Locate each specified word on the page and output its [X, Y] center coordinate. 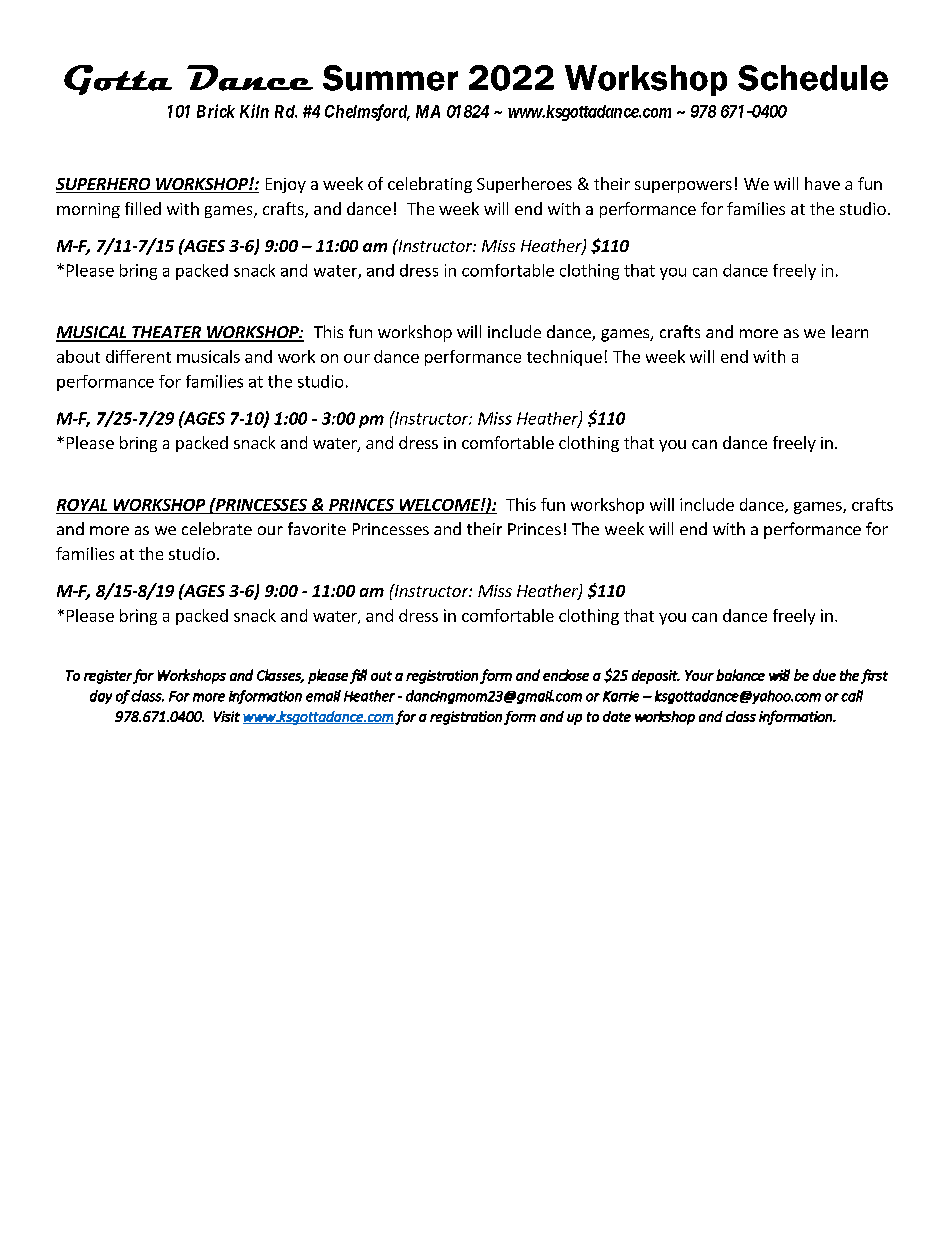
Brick [216, 111]
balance [740, 675]
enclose [566, 675]
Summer [390, 78]
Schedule [813, 78]
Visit [227, 716]
